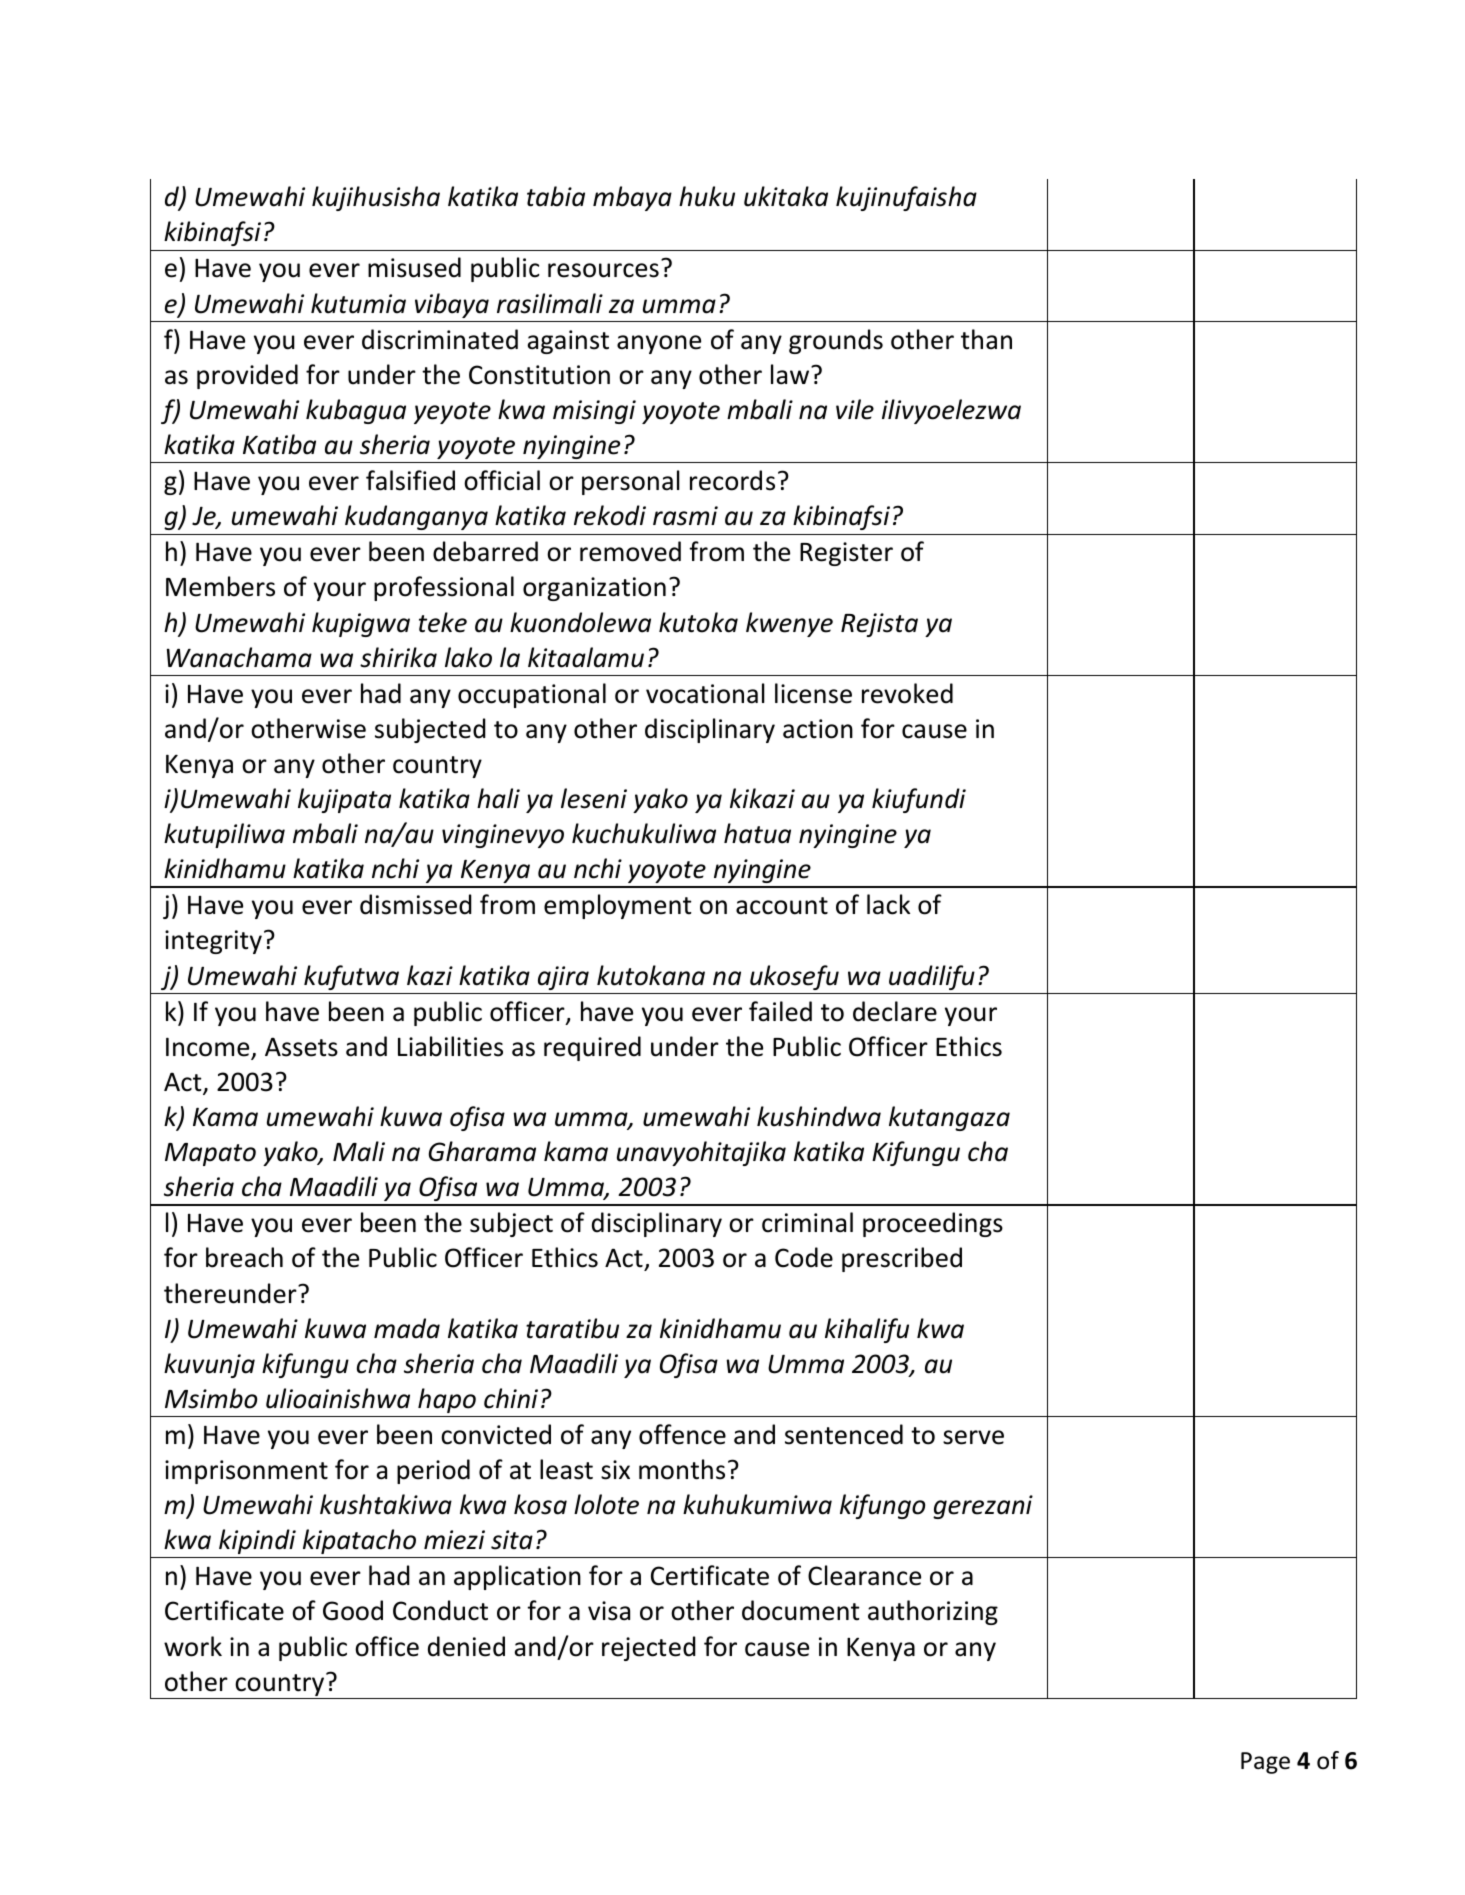 This page has height=1895, width=1465. Describe the element at coordinates (659, 344) in the page. I see `anyone` at that location.
